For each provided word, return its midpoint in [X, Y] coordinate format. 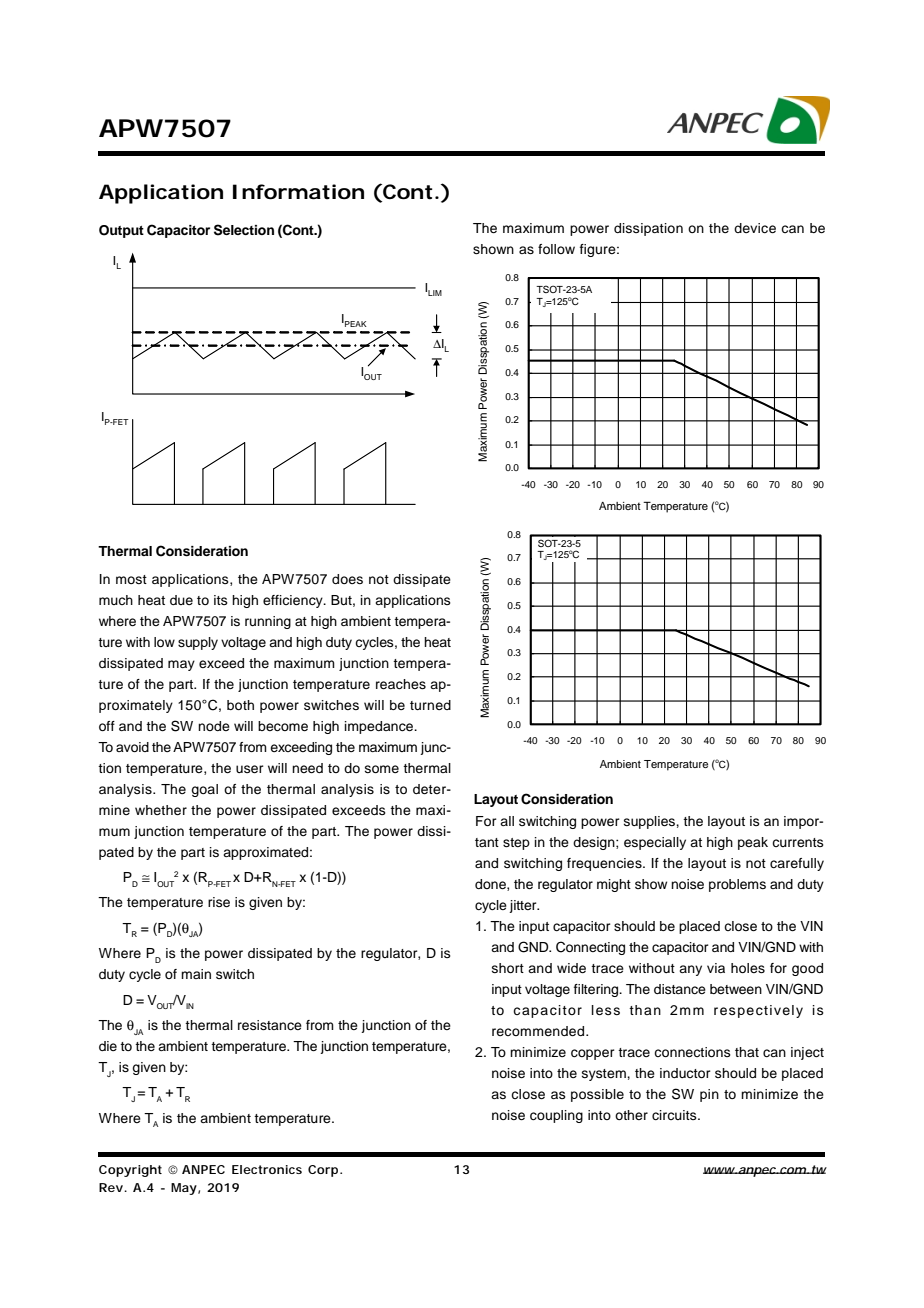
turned [430, 705]
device [755, 228]
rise [219, 902]
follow [556, 249]
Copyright [130, 1171]
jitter [524, 906]
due [181, 600]
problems [737, 885]
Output [121, 231]
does [347, 579]
